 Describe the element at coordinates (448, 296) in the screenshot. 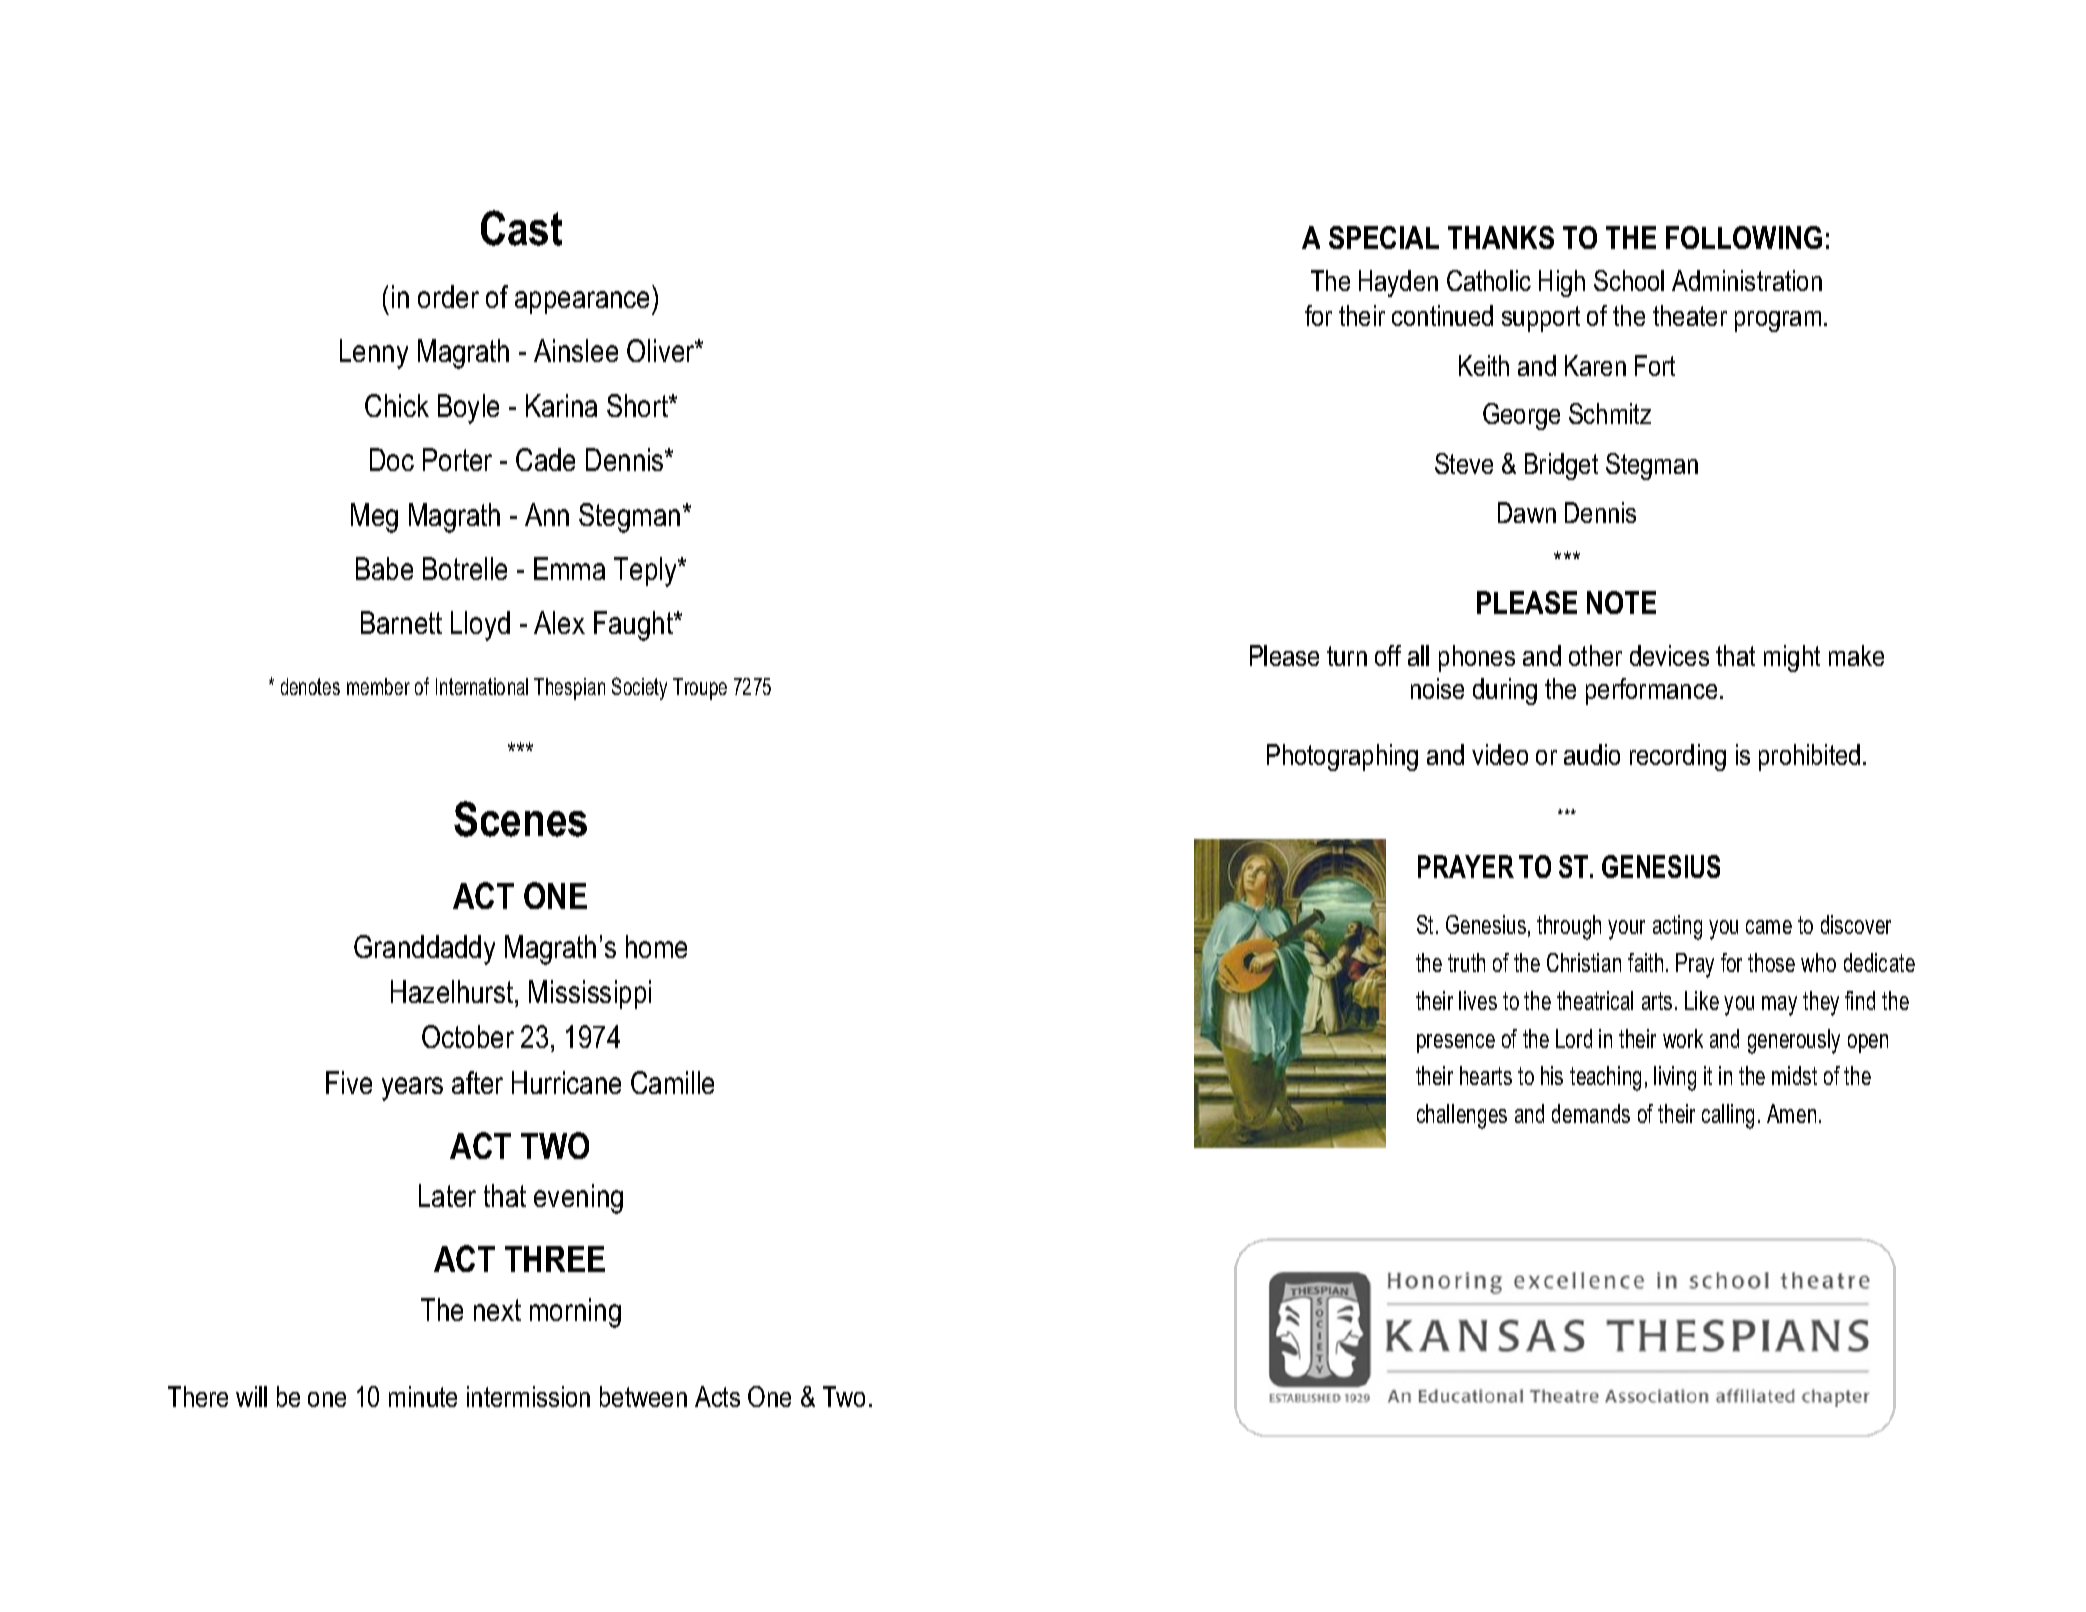

I see `order` at that location.
